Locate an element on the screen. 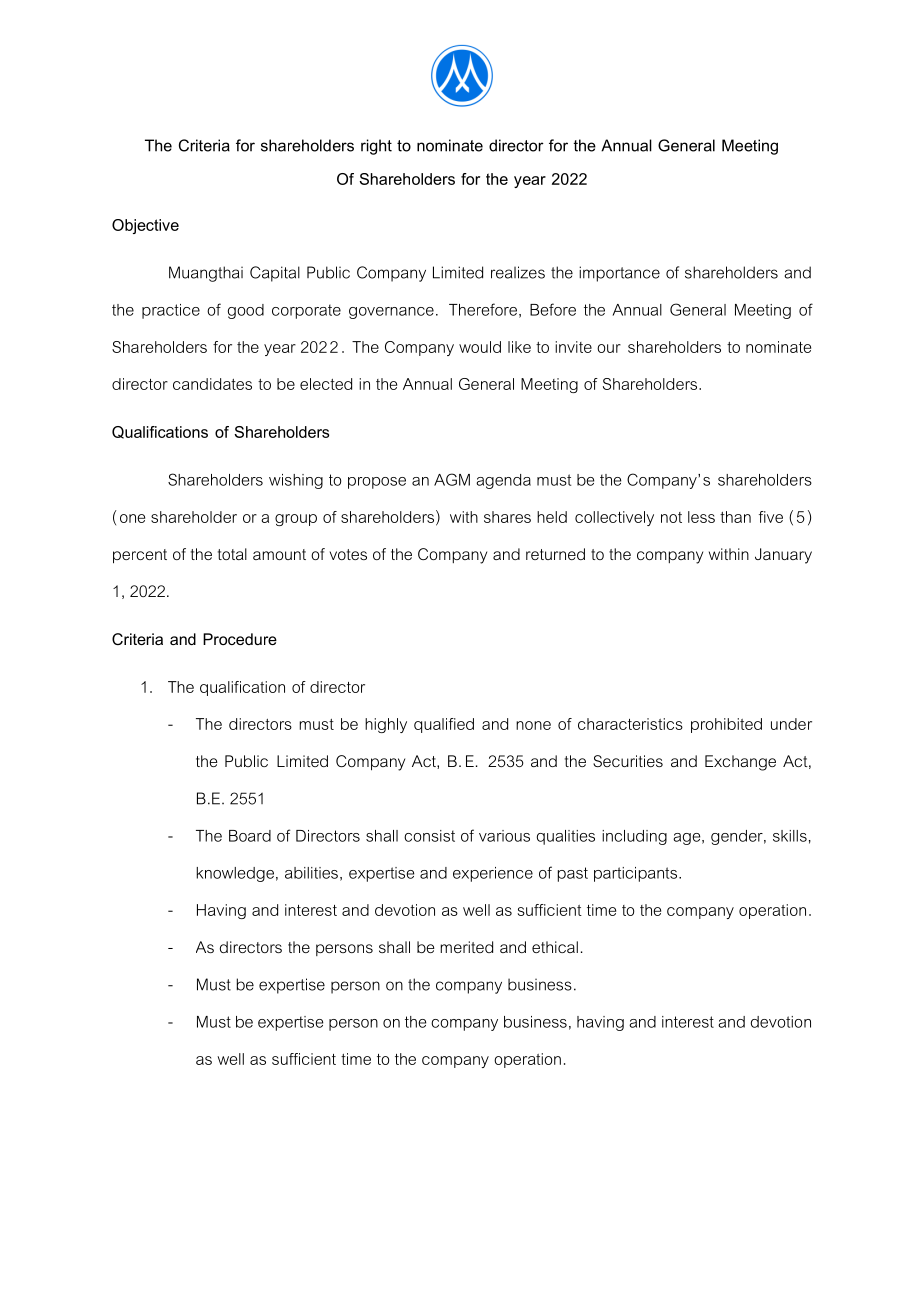 The height and width of the screenshot is (1308, 924). prohibited is located at coordinates (726, 725).
